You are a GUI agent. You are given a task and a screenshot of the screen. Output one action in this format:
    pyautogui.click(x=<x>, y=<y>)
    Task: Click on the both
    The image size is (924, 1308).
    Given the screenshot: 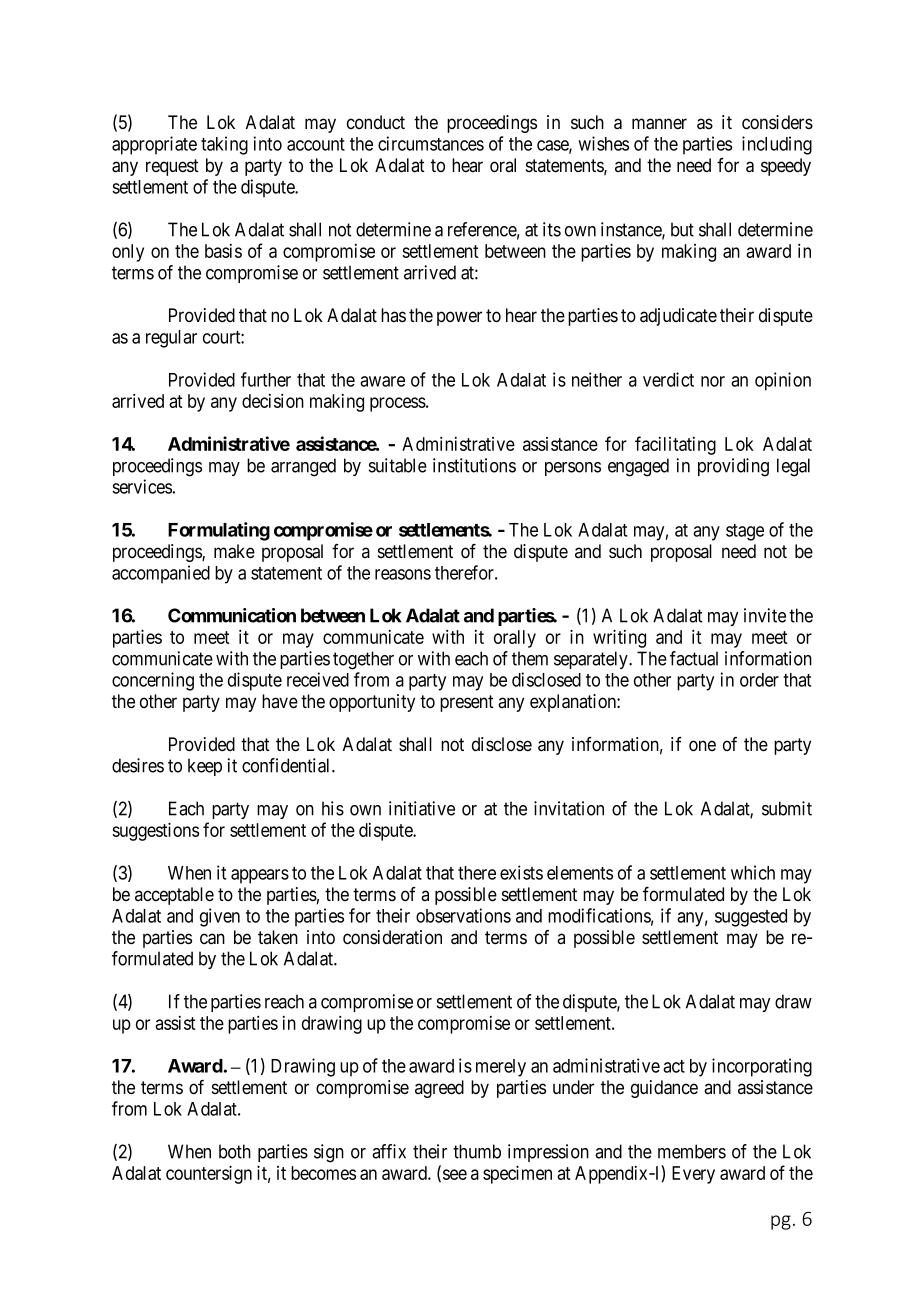 What is the action you would take?
    pyautogui.click(x=235, y=1151)
